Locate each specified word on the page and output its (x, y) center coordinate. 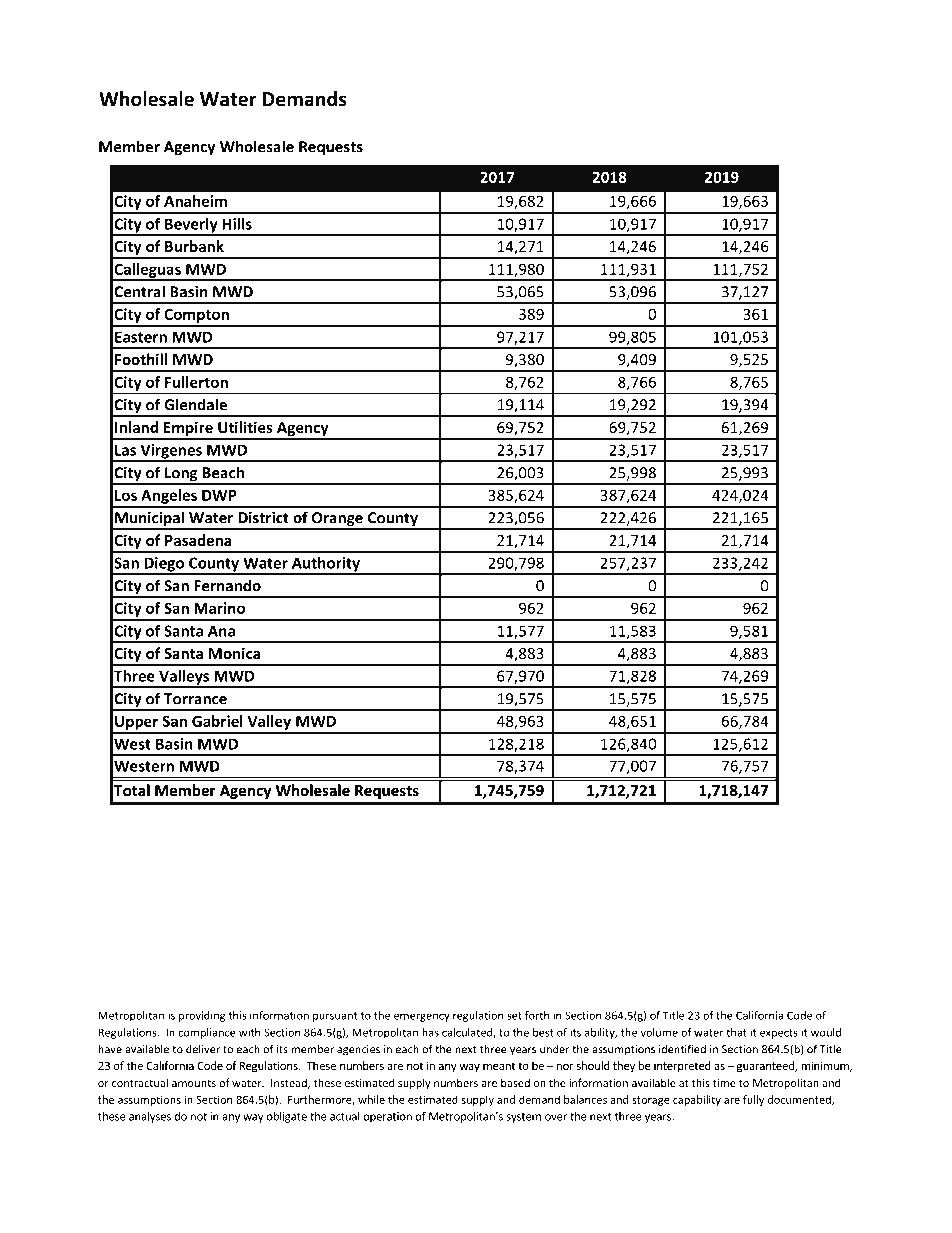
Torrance (195, 699)
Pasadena (198, 540)
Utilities (245, 427)
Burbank (194, 246)
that (736, 1032)
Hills (237, 224)
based (515, 1082)
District (263, 518)
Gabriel (217, 721)
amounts (194, 1083)
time (724, 1083)
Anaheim (195, 201)
